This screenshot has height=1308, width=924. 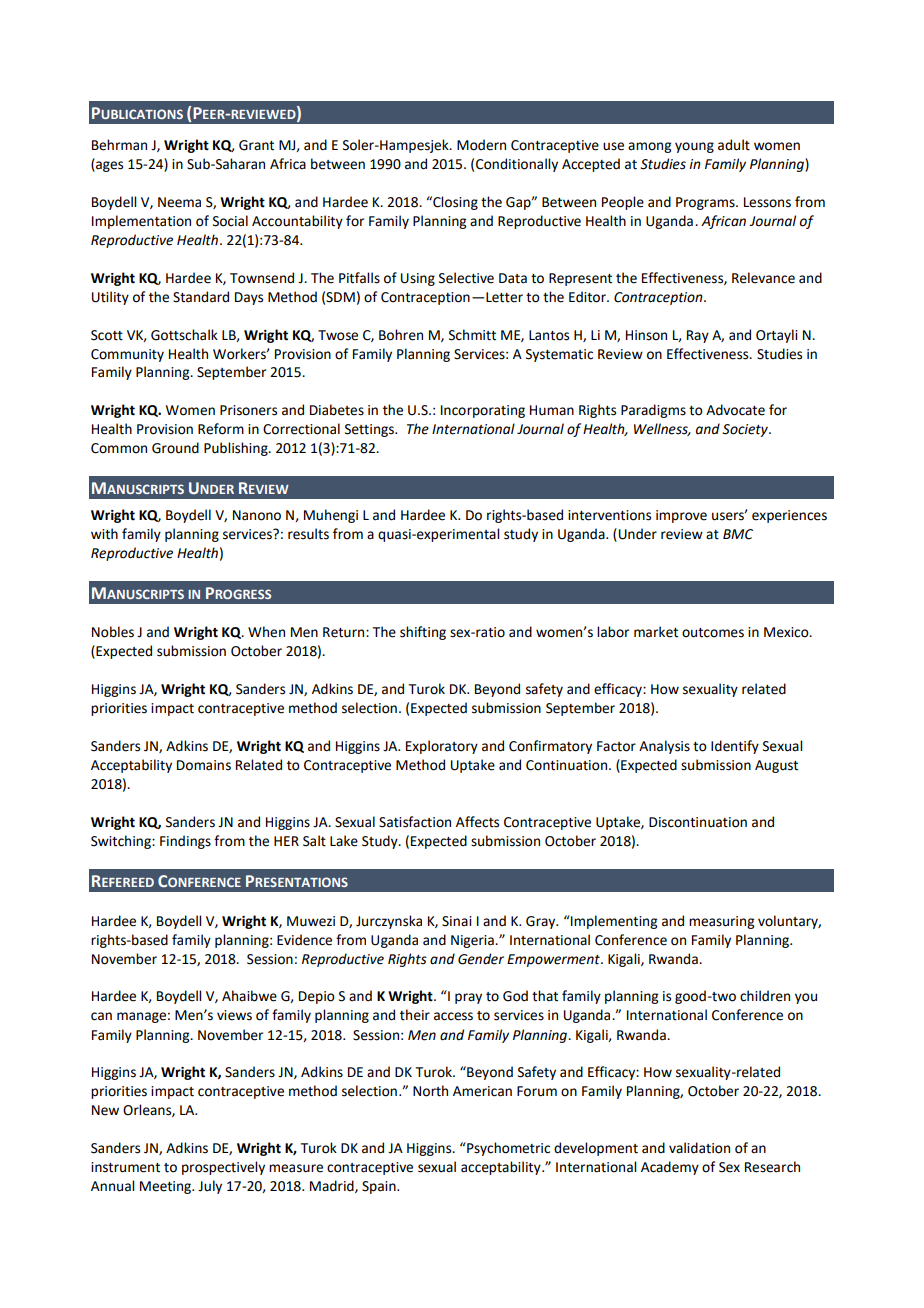 I want to click on Schmitt, so click(x=472, y=335).
